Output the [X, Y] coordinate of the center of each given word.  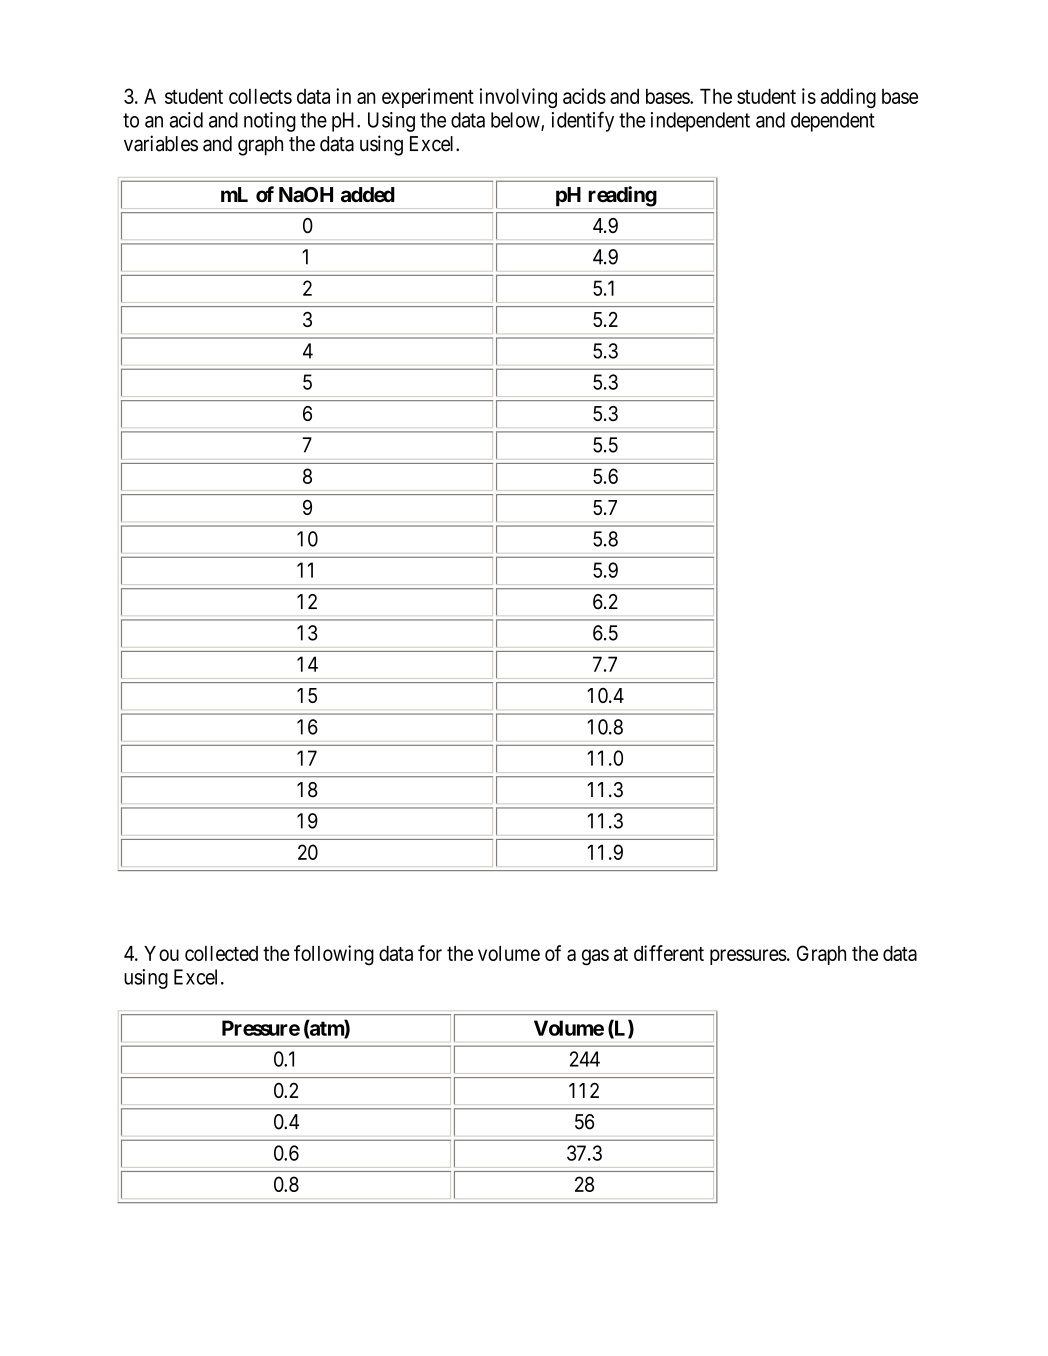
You [161, 953]
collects [260, 96]
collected [221, 953]
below [516, 121]
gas [595, 957]
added [368, 195]
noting [270, 122]
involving [518, 98]
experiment [428, 98]
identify [583, 121]
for [430, 953]
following [334, 955]
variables [161, 143]
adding [848, 98]
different [669, 953]
